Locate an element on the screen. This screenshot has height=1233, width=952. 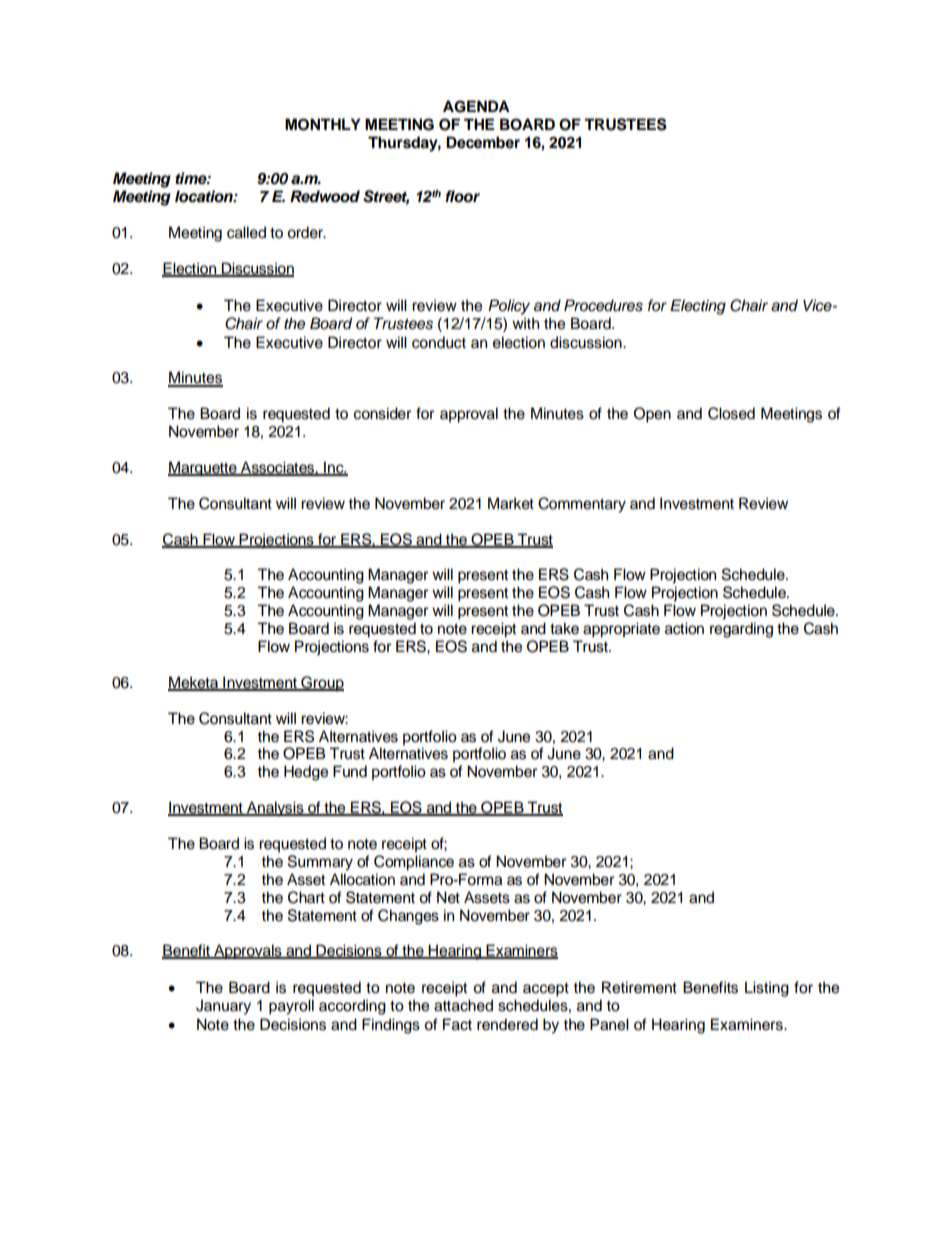
Market is located at coordinates (511, 503).
